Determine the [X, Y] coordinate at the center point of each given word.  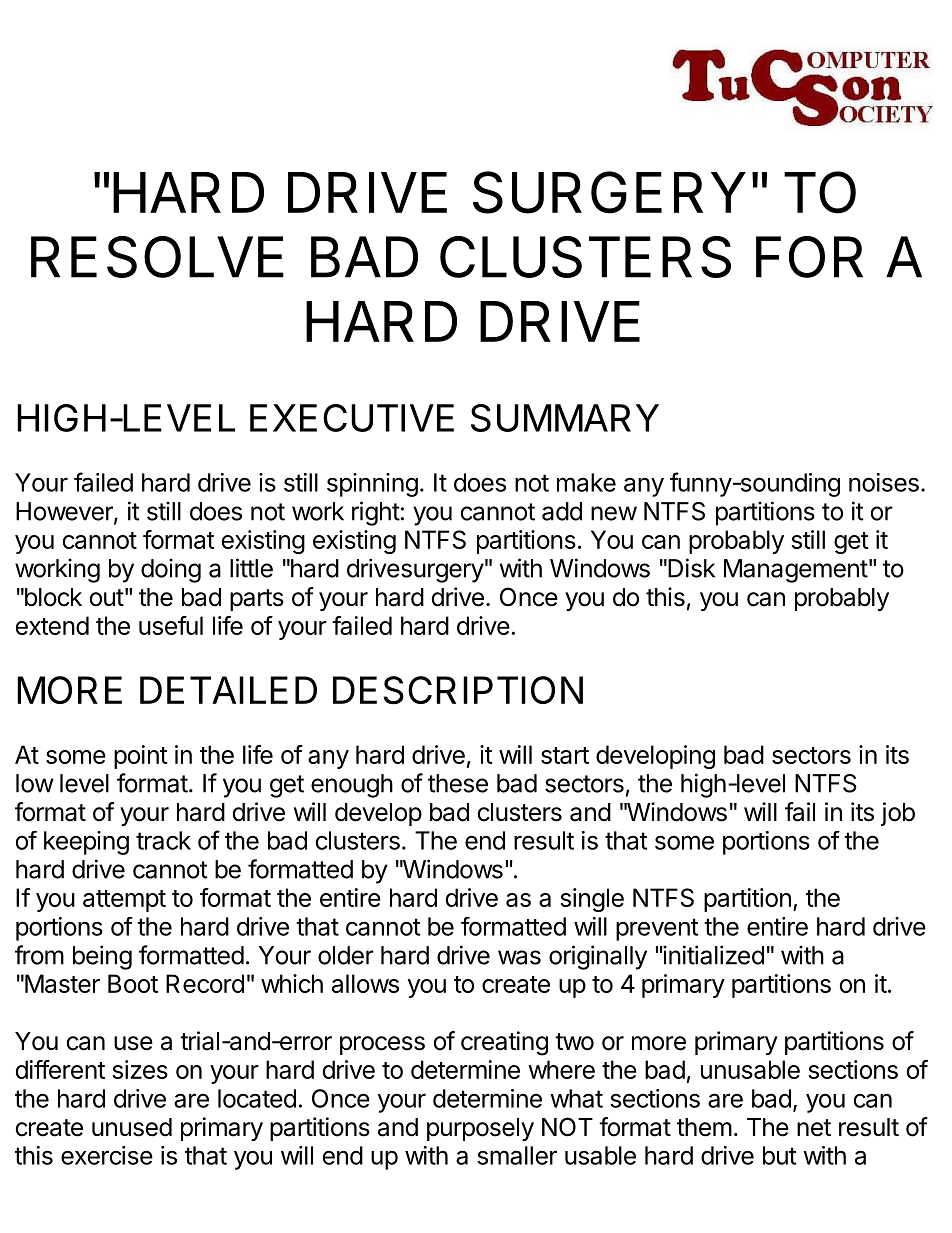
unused [132, 1127]
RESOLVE [157, 257]
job [898, 814]
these [458, 783]
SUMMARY [565, 418]
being [102, 957]
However [65, 512]
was [519, 957]
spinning [372, 485]
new [614, 513]
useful [171, 625]
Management [796, 571]
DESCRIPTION [458, 690]
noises [884, 482]
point [141, 757]
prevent [657, 929]
